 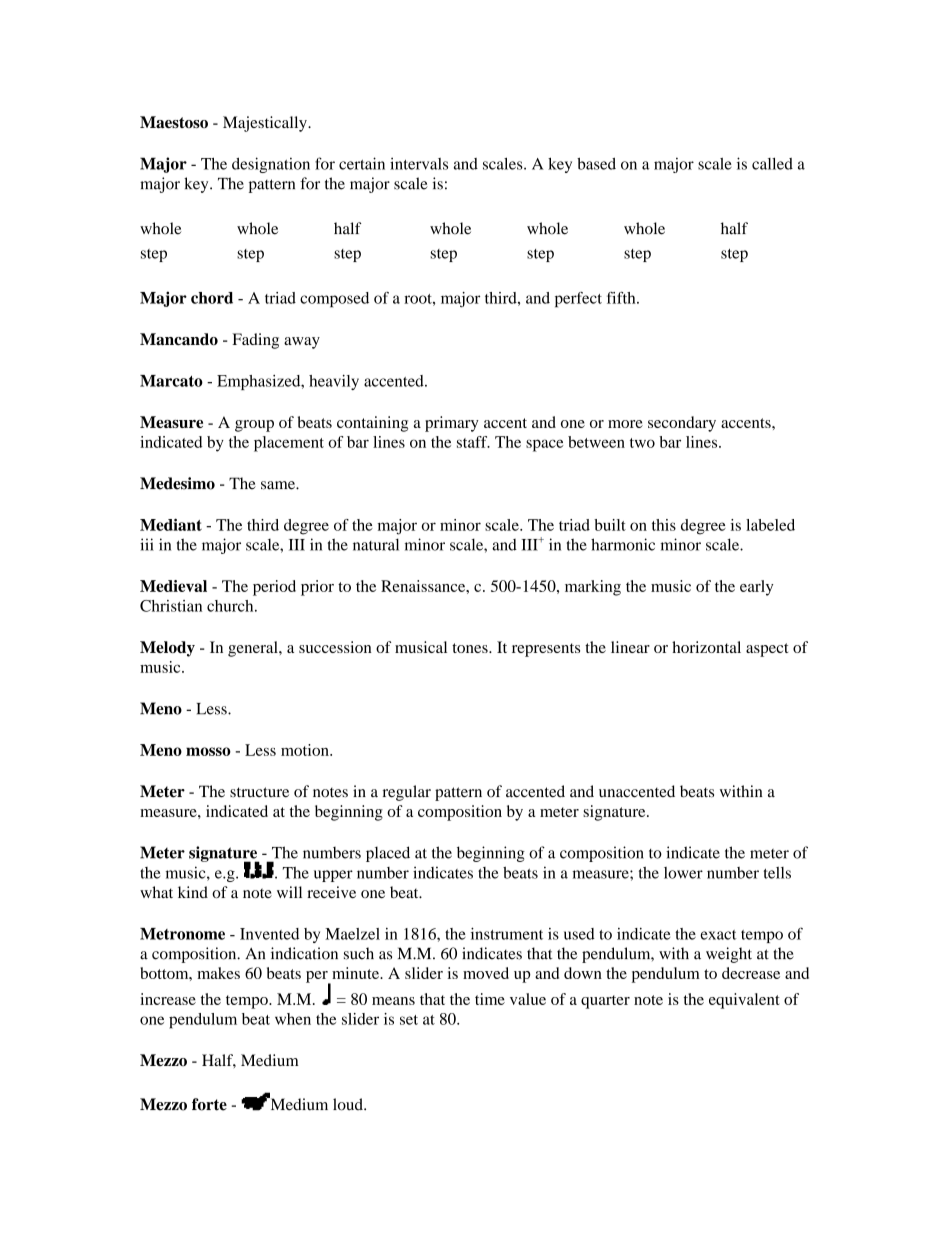 What do you see at coordinates (271, 165) in the image?
I see `designation` at bounding box center [271, 165].
